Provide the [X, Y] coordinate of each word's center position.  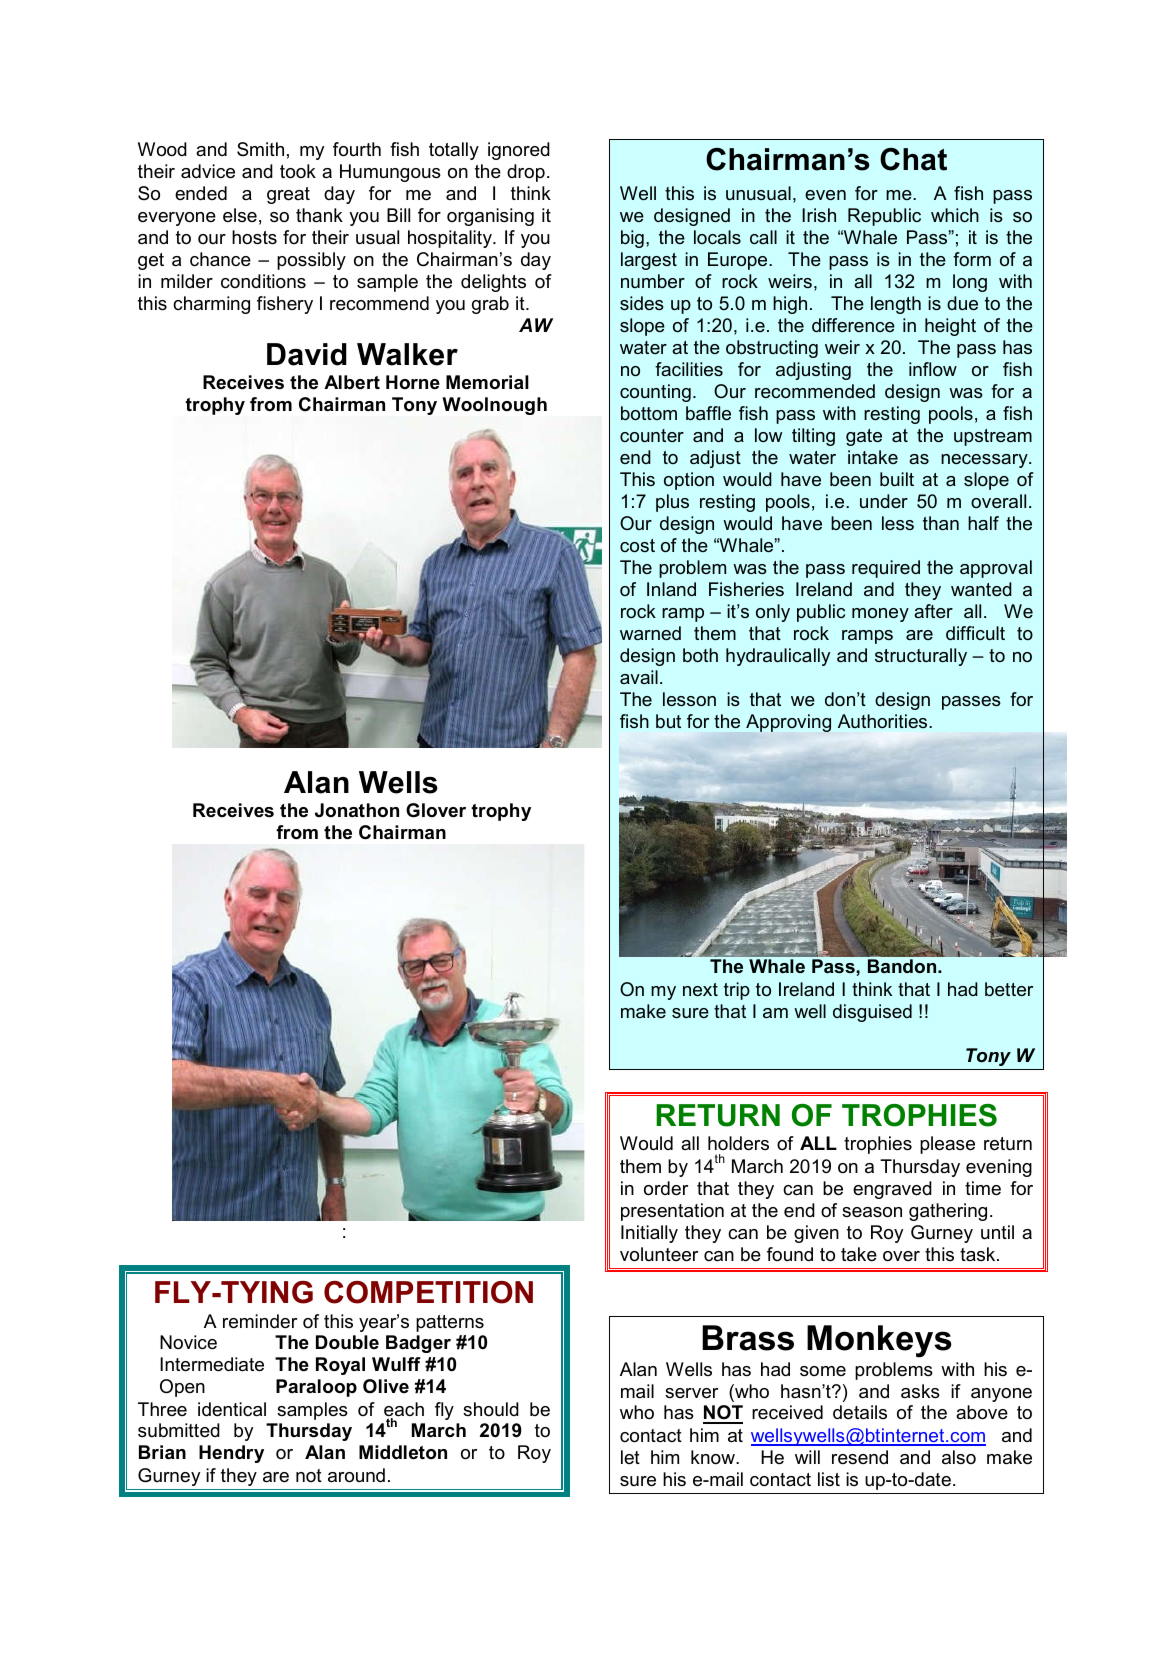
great [288, 195]
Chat [913, 159]
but [668, 721]
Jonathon [357, 810]
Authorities [884, 721]
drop [526, 173]
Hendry [231, 1454]
